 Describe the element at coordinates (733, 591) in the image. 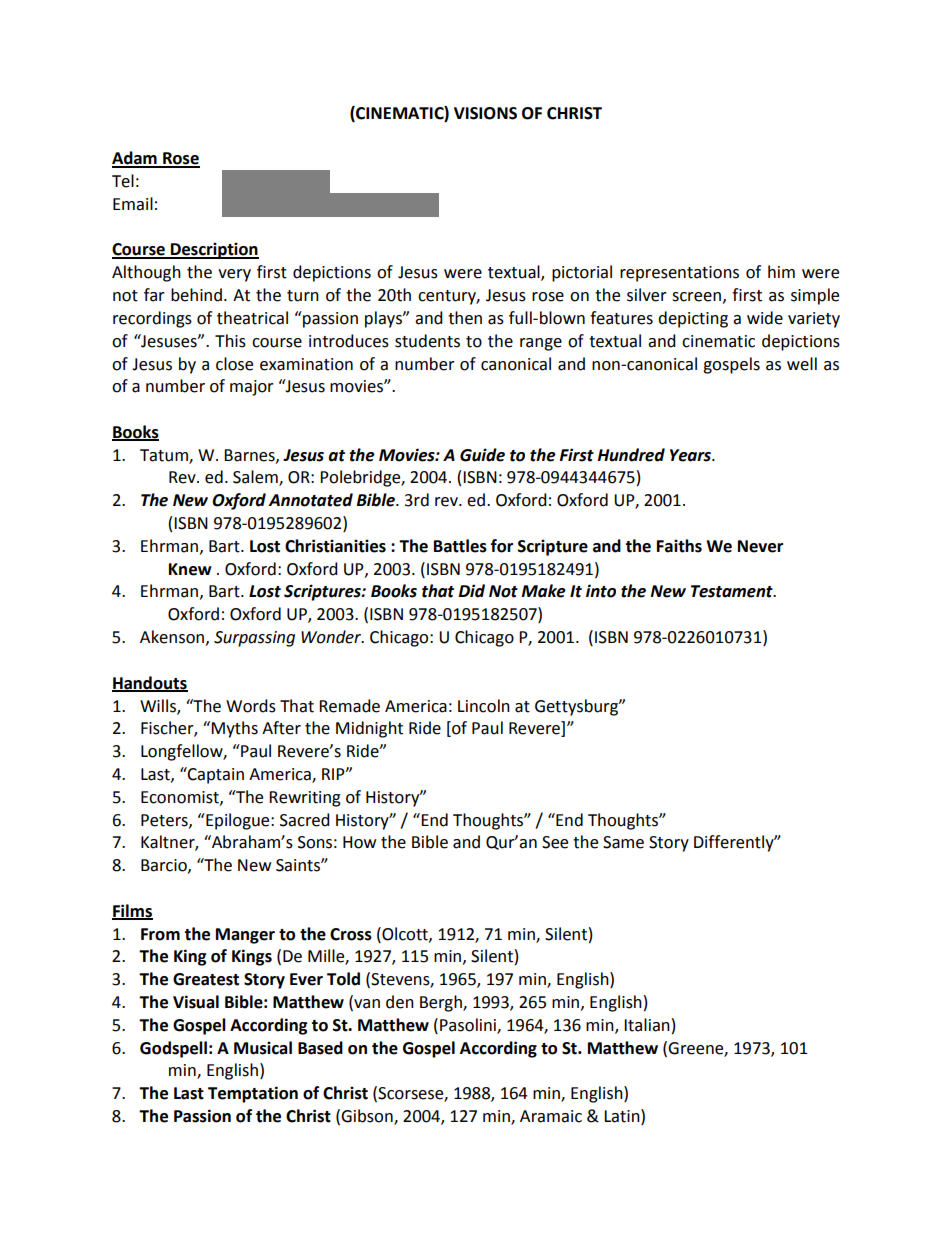

I see `Testament` at that location.
